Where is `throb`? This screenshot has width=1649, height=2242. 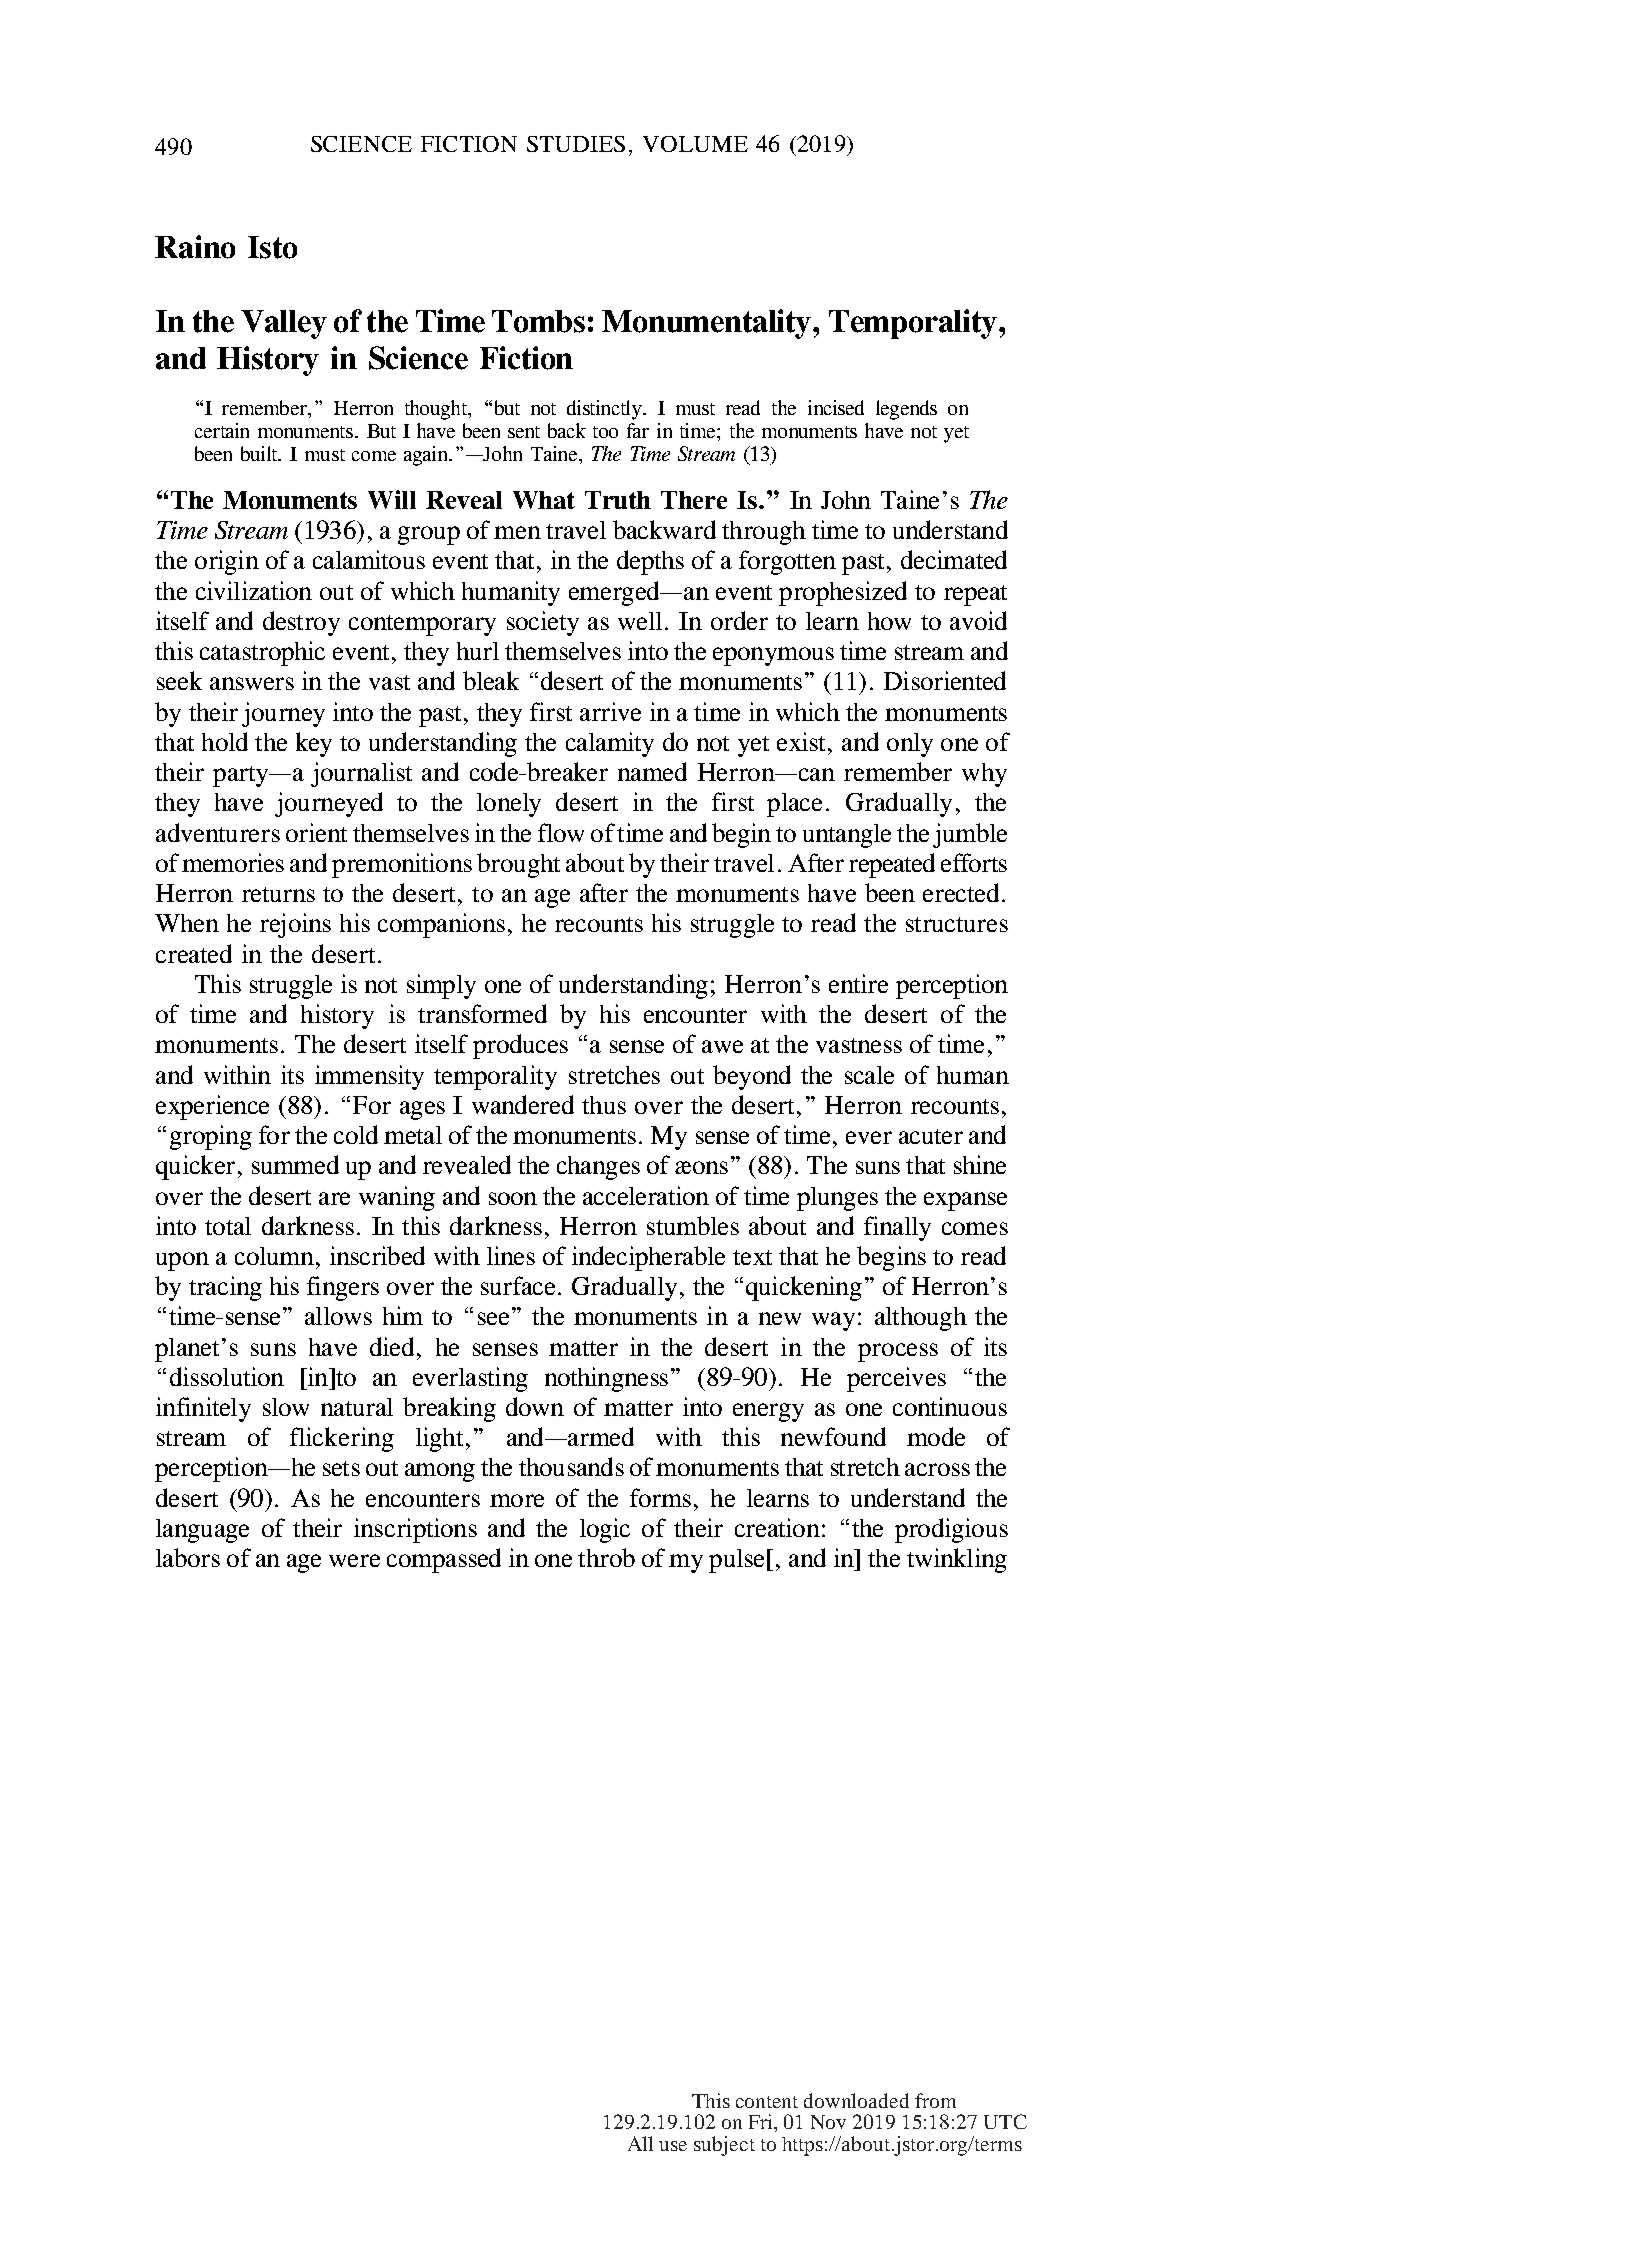
throb is located at coordinates (606, 1557).
